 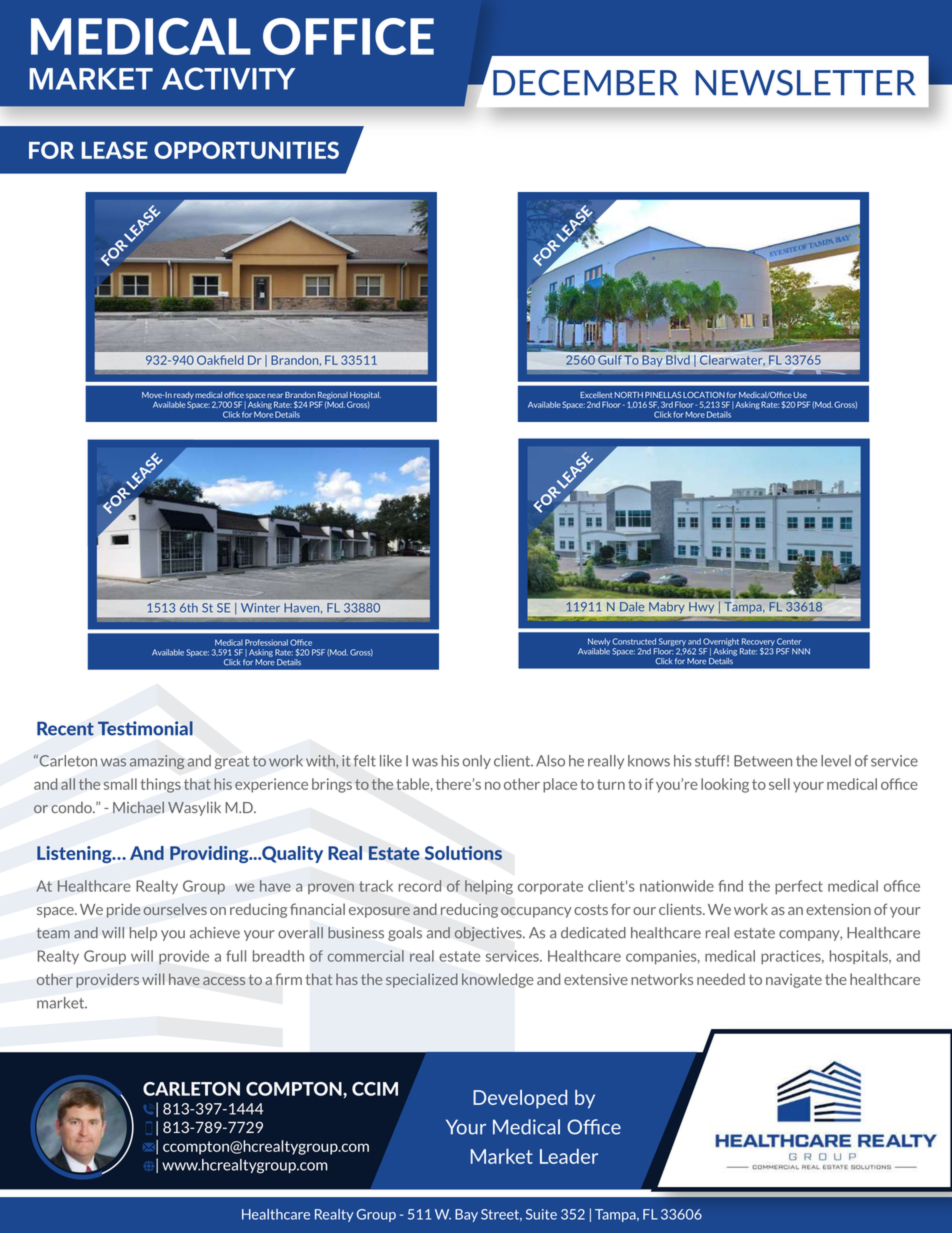 What do you see at coordinates (476, 762) in the page?
I see `only` at bounding box center [476, 762].
